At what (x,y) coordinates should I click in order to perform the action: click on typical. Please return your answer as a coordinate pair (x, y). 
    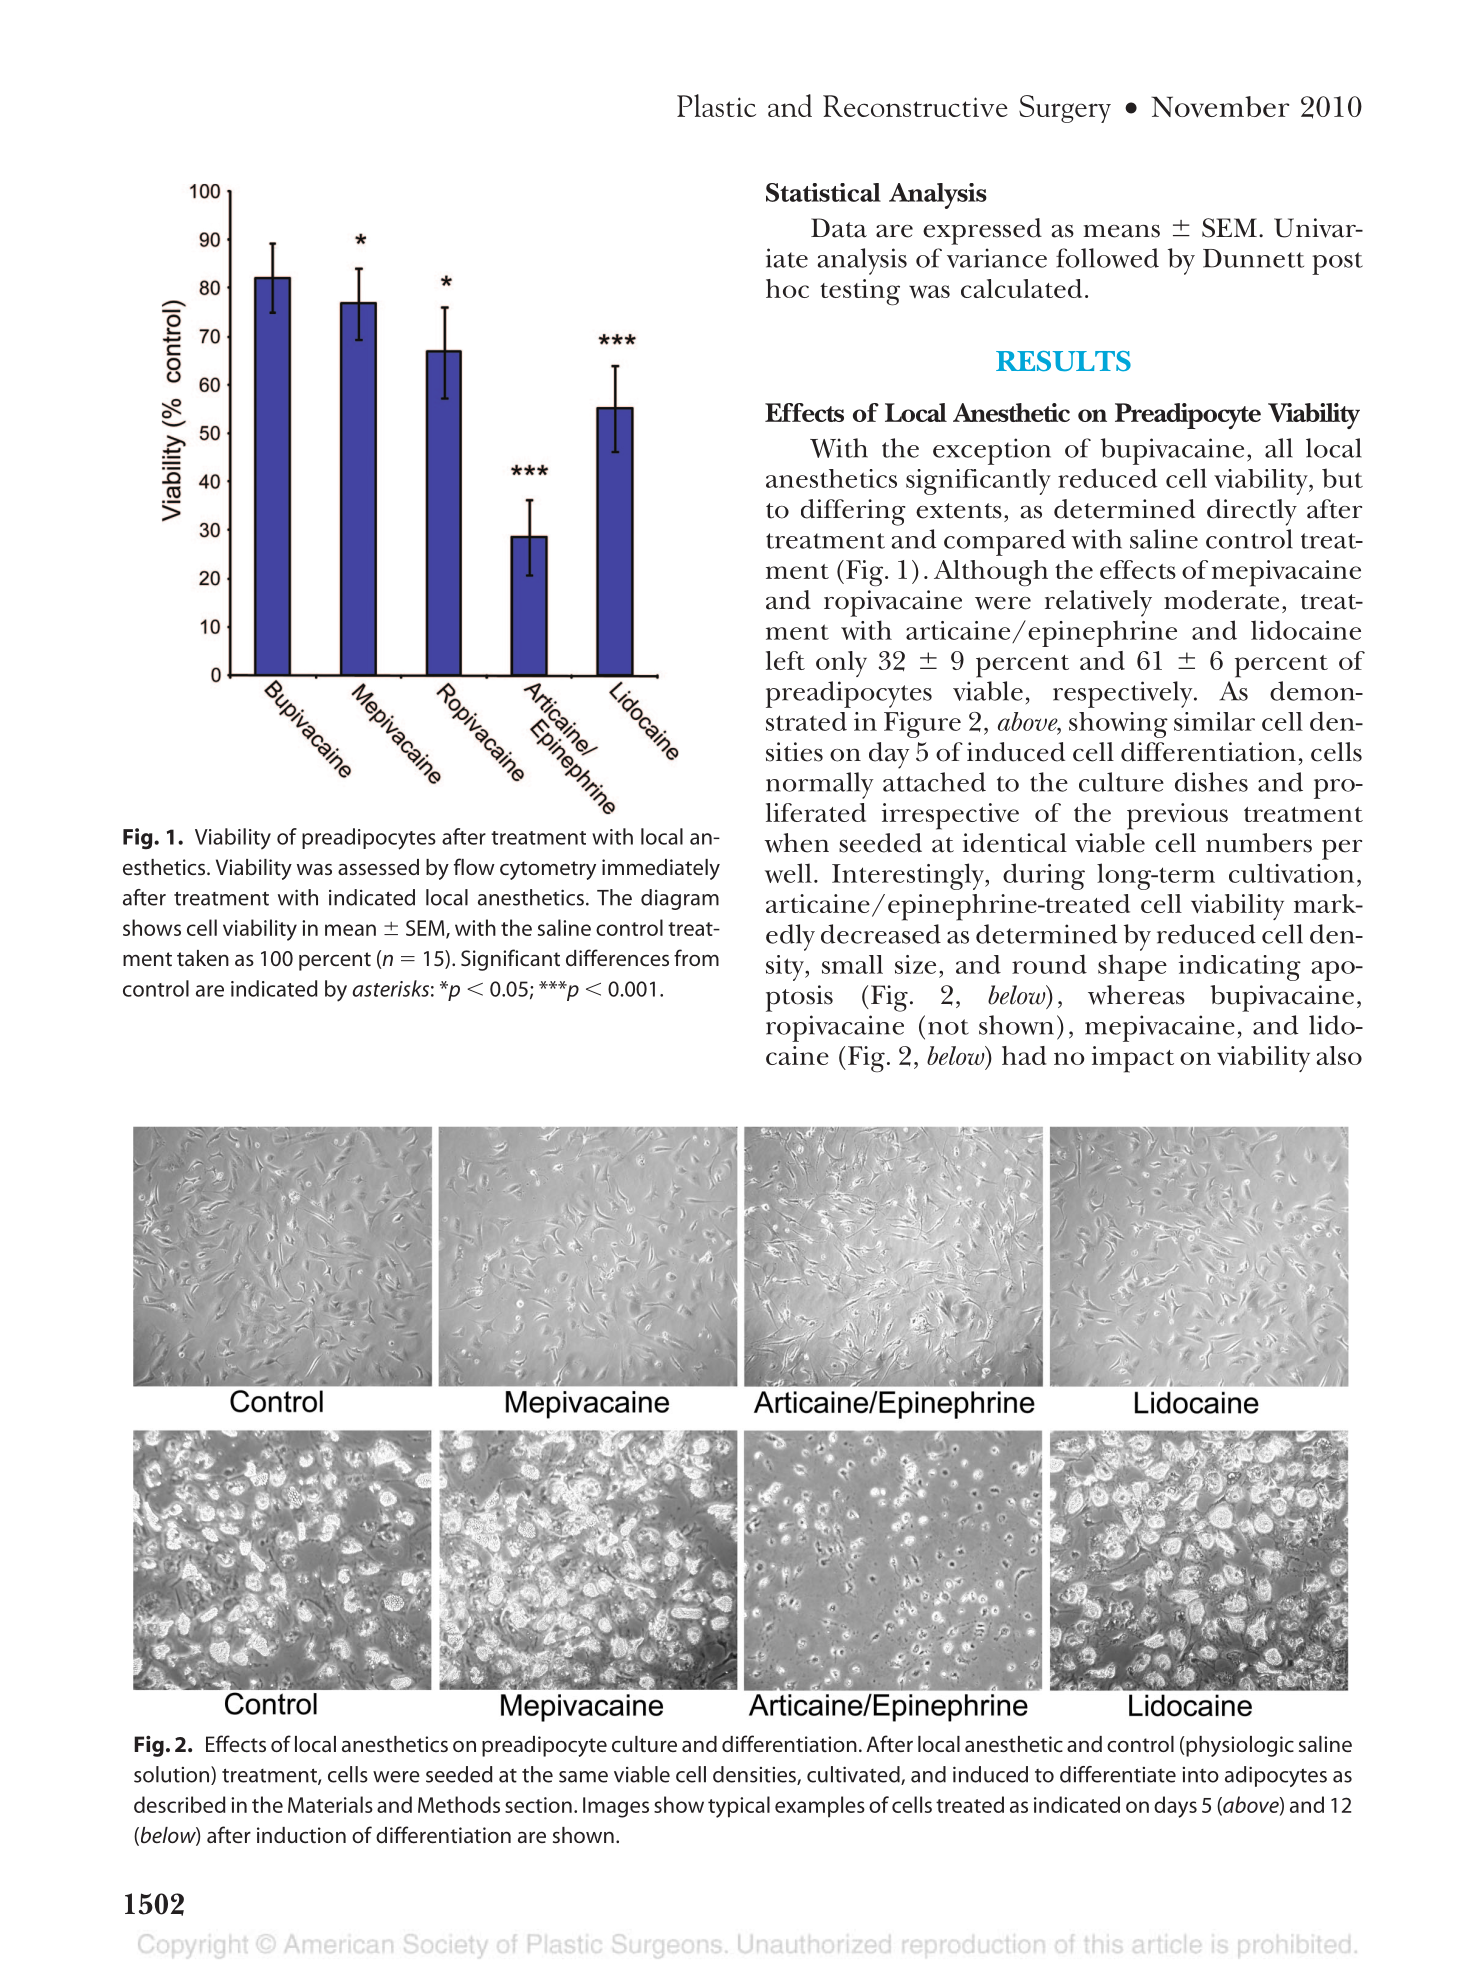
    Looking at the image, I should click on (739, 1807).
